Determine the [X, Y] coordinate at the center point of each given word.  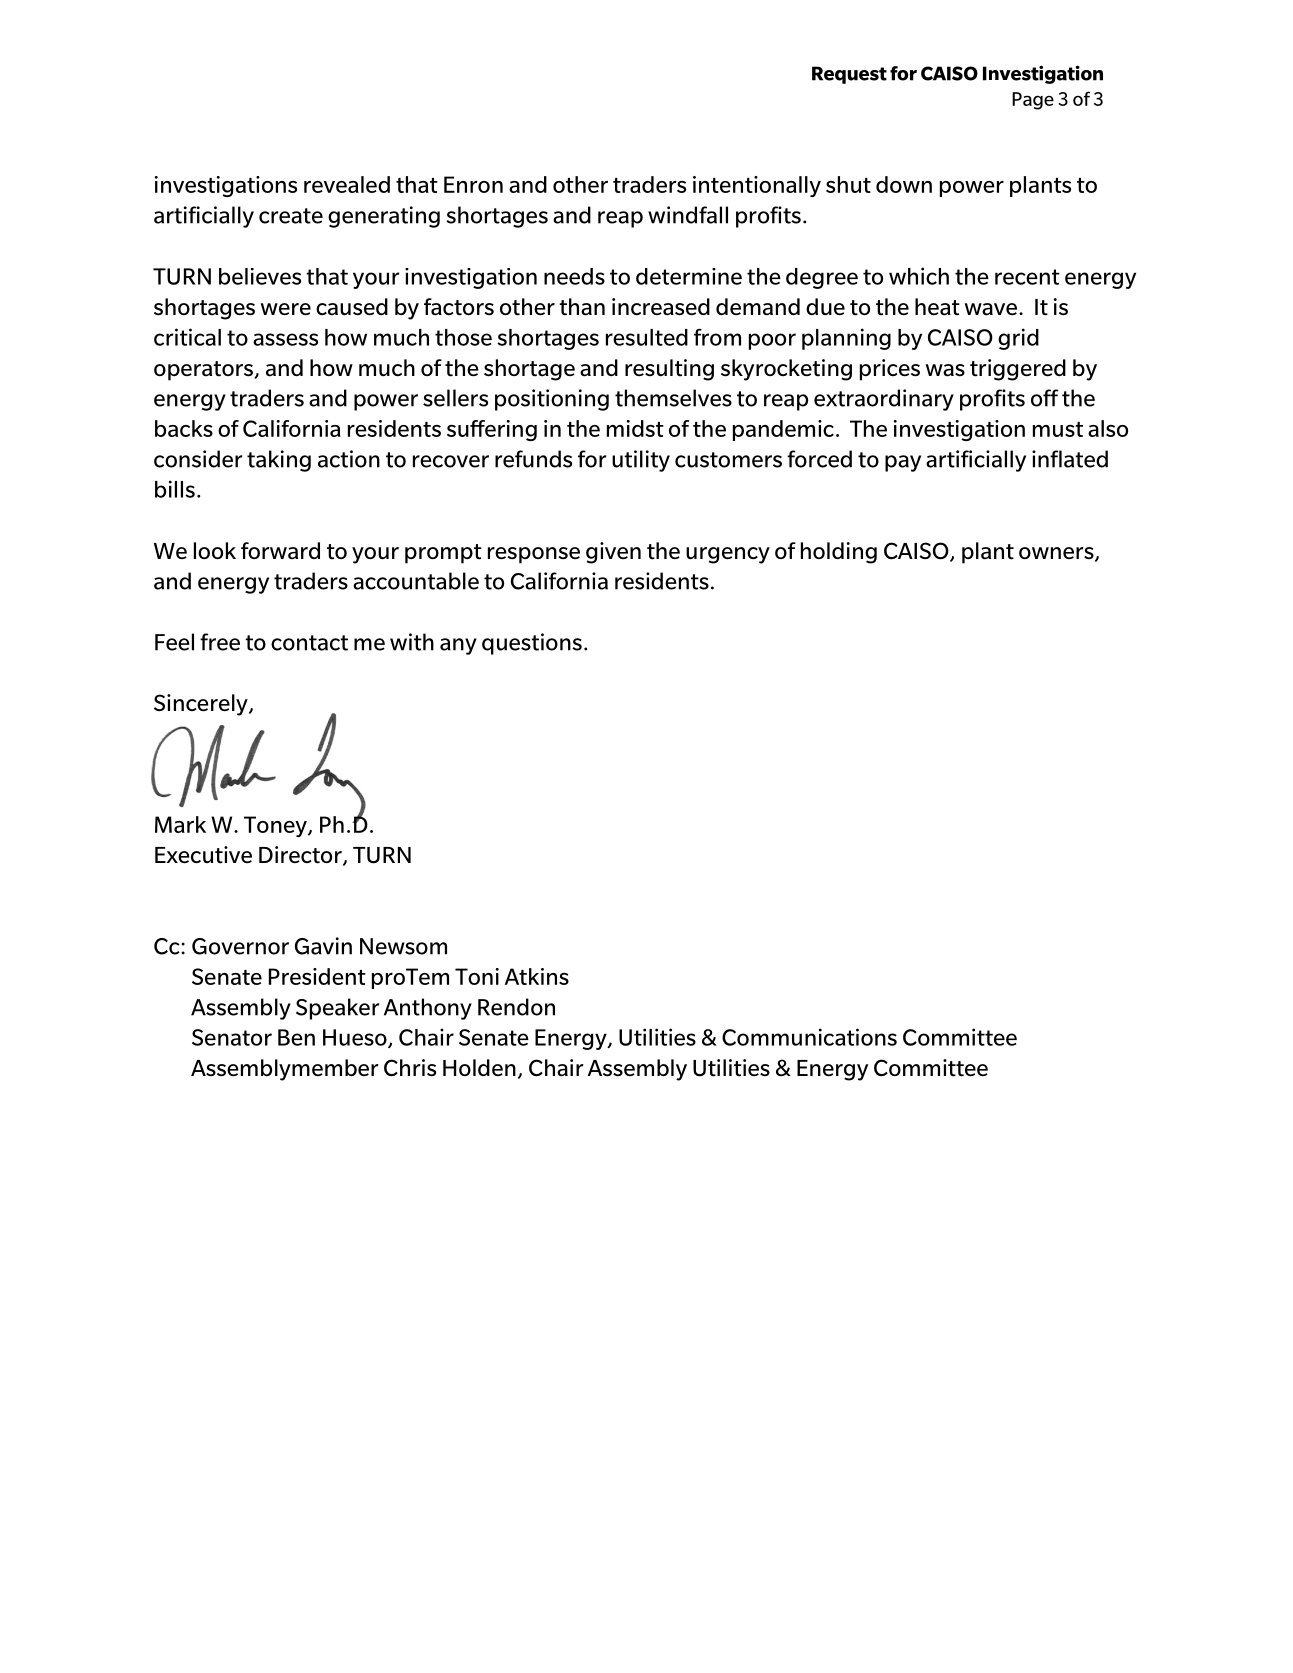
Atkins [537, 976]
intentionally [757, 186]
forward [280, 551]
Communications [809, 1037]
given [613, 553]
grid [1018, 339]
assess [285, 339]
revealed [347, 184]
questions [532, 644]
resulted [647, 337]
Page [1033, 101]
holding [839, 553]
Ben [296, 1037]
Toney [276, 826]
